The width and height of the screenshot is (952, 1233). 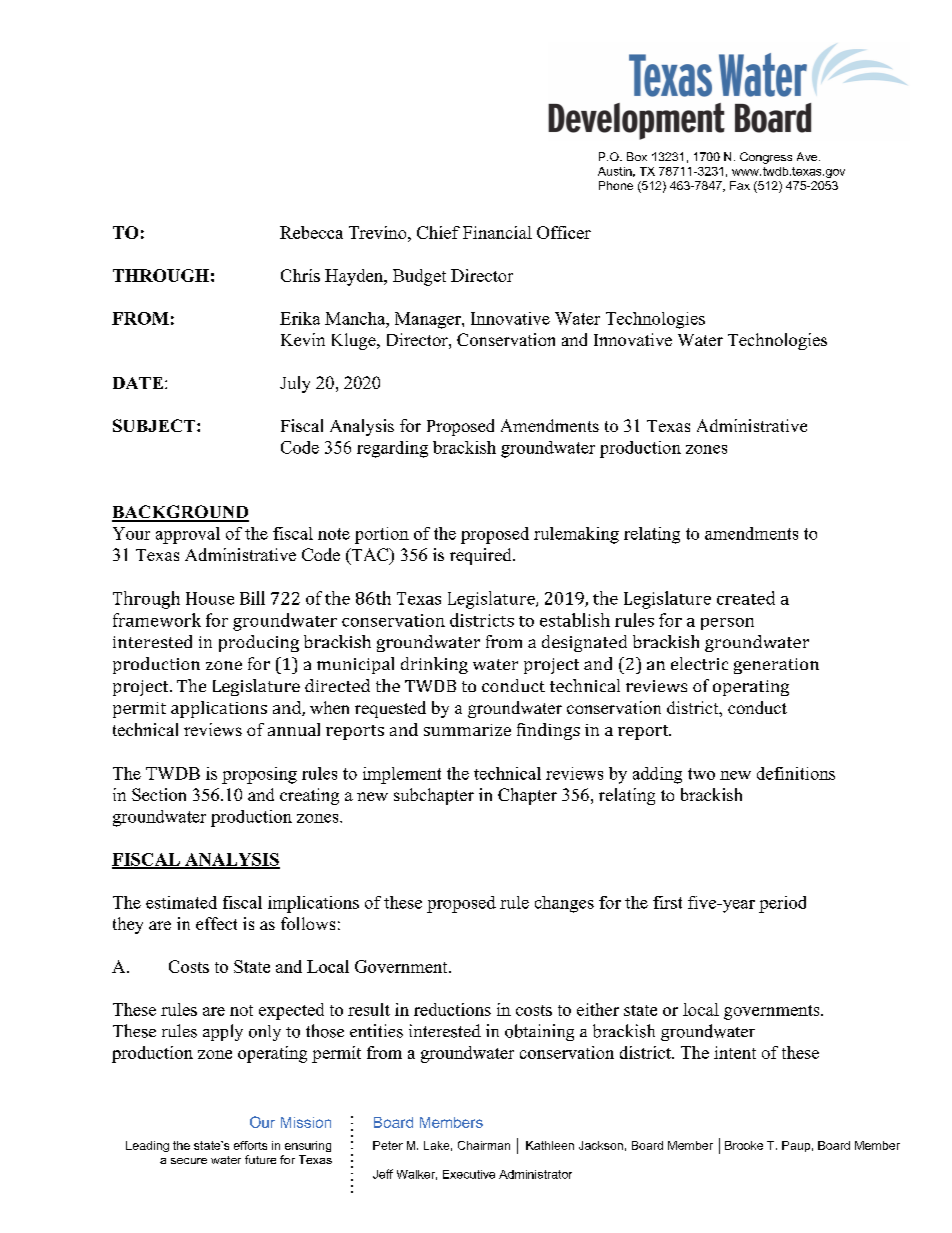 I want to click on secure, so click(x=189, y=1161).
